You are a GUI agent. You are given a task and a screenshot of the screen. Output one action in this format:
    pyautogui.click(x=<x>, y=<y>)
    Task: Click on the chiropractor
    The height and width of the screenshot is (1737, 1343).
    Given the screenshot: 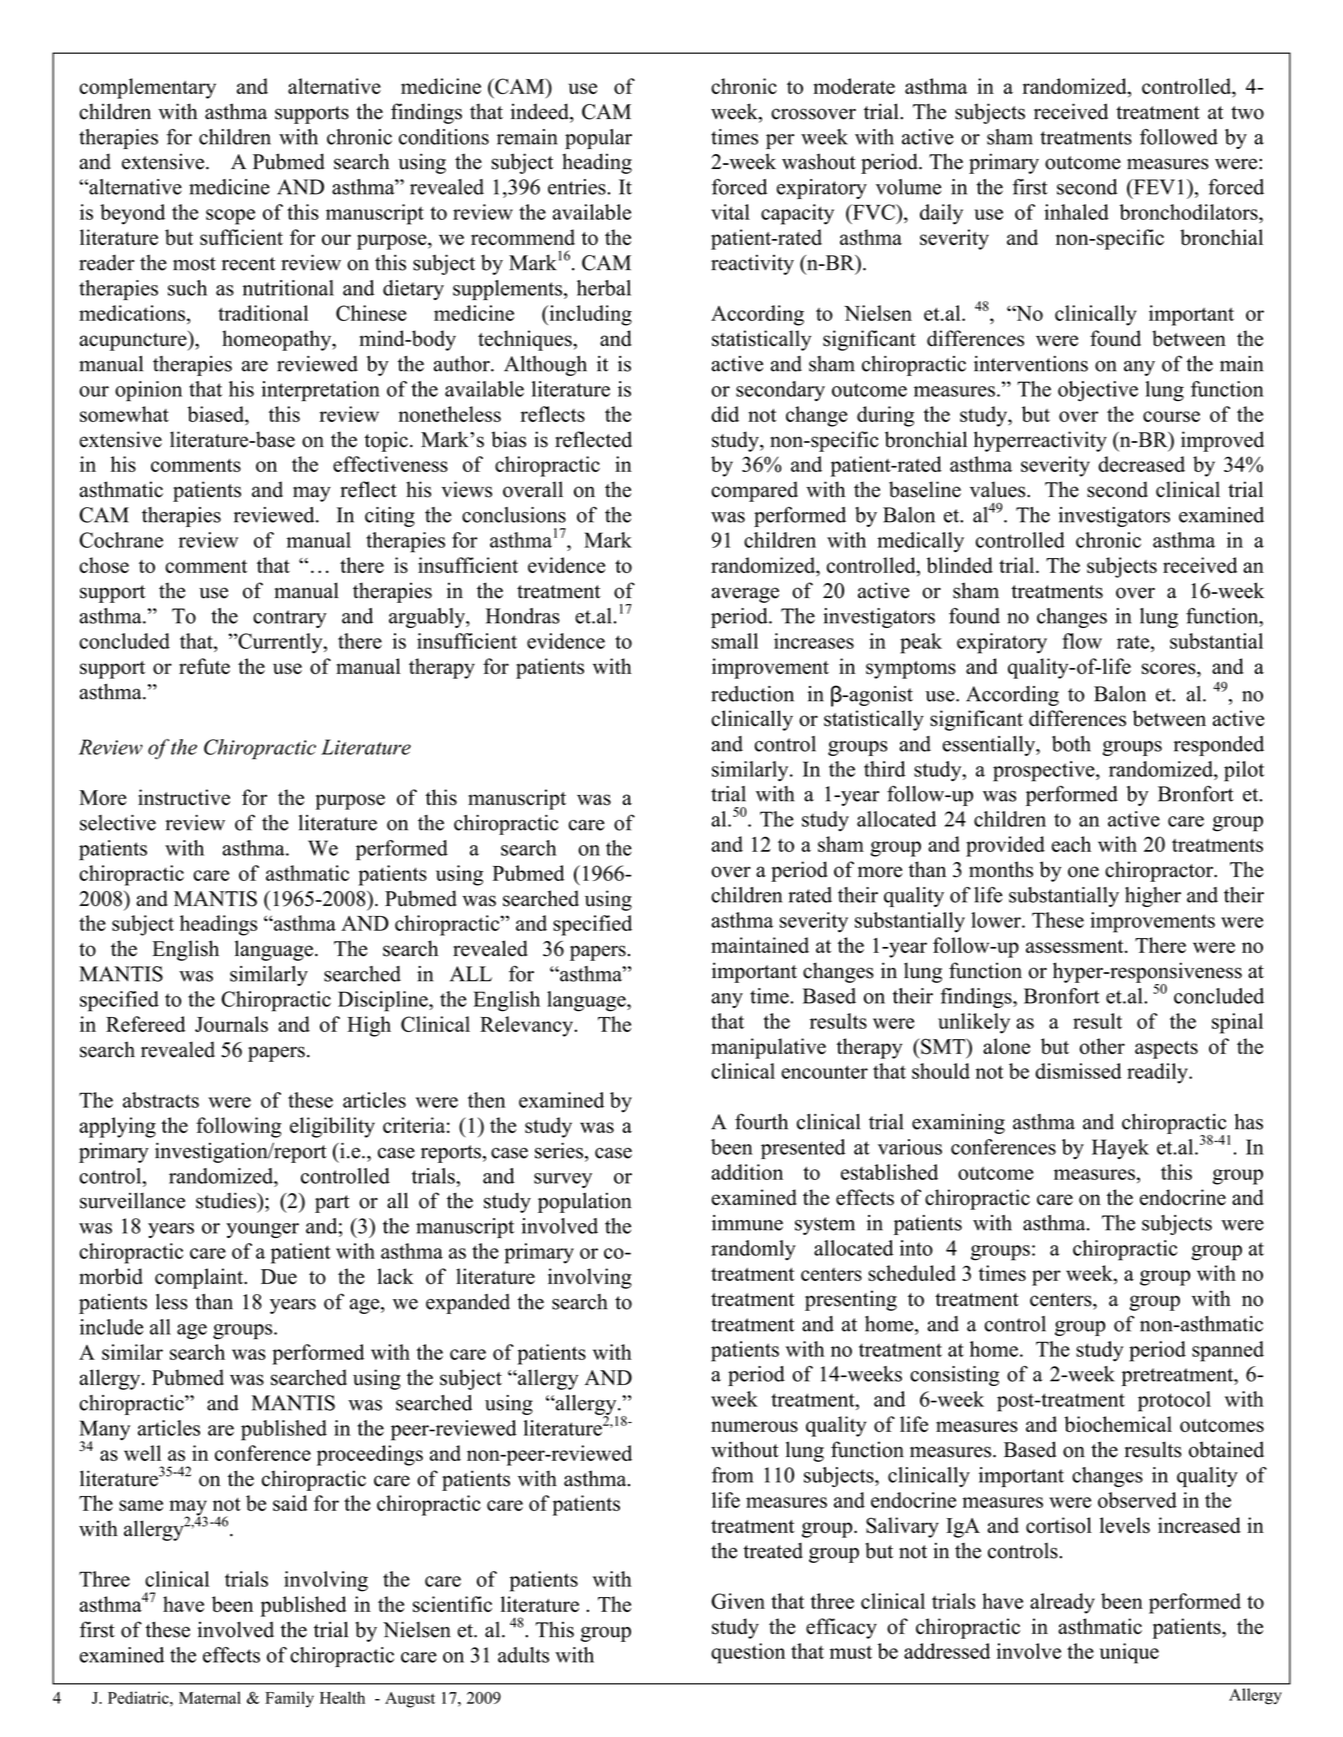 What is the action you would take?
    pyautogui.click(x=1160, y=871)
